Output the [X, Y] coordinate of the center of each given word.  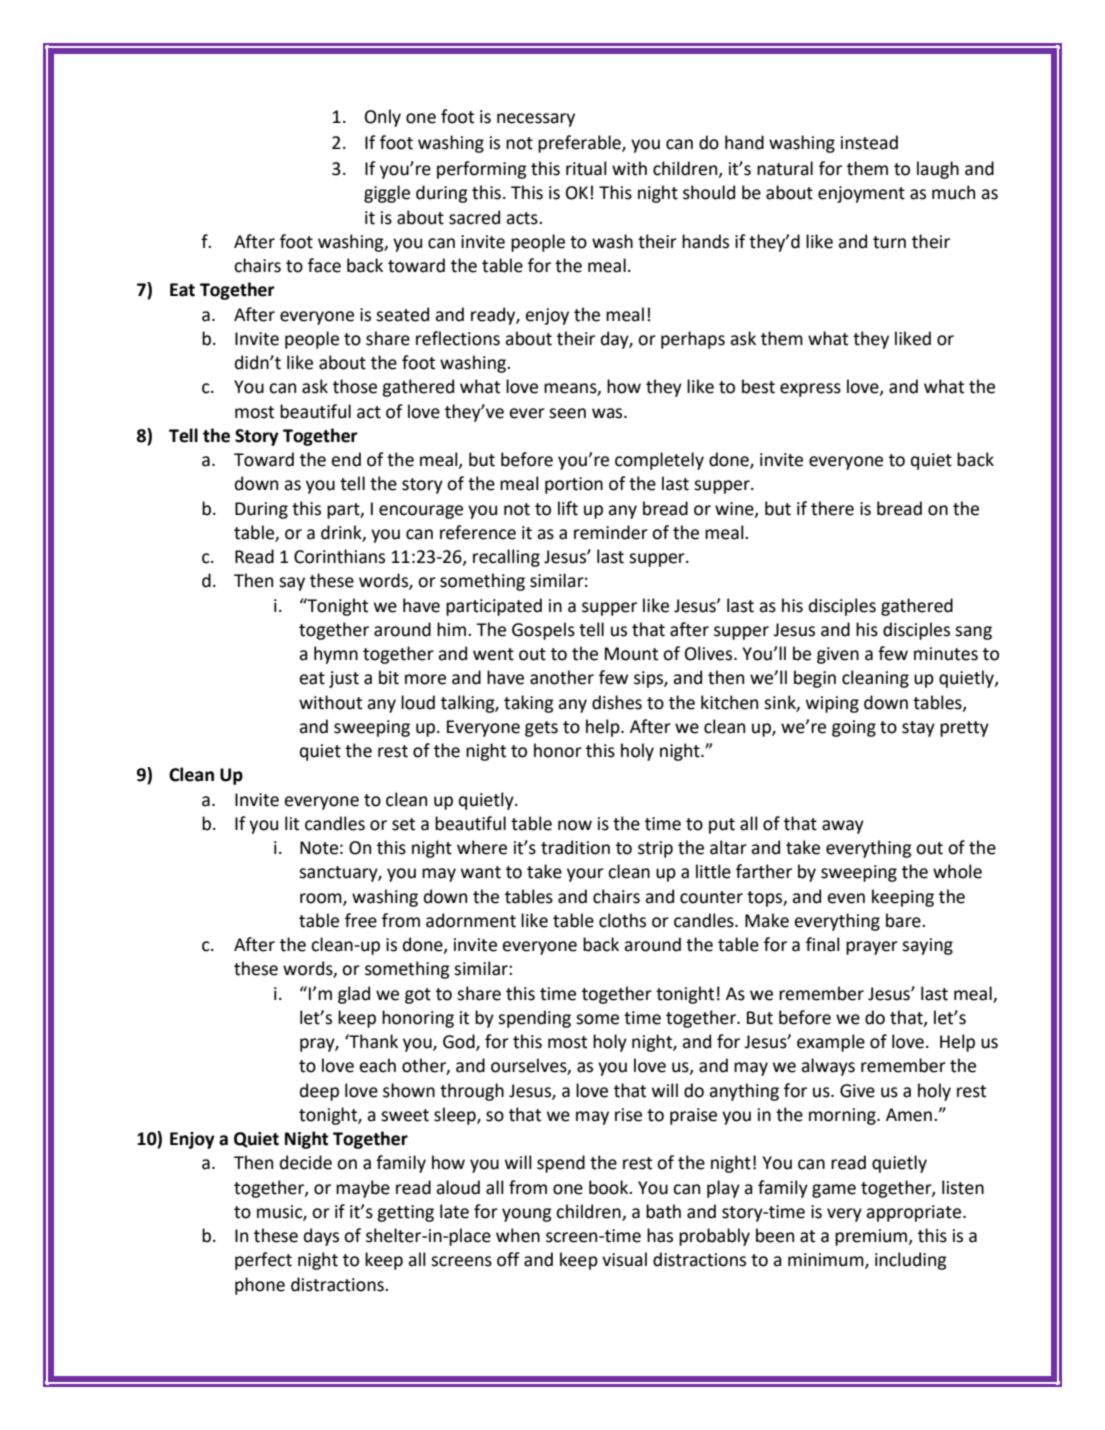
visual [624, 1259]
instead [869, 142]
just [344, 679]
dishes [617, 702]
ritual [586, 168]
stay [918, 729]
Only [383, 118]
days [321, 1237]
